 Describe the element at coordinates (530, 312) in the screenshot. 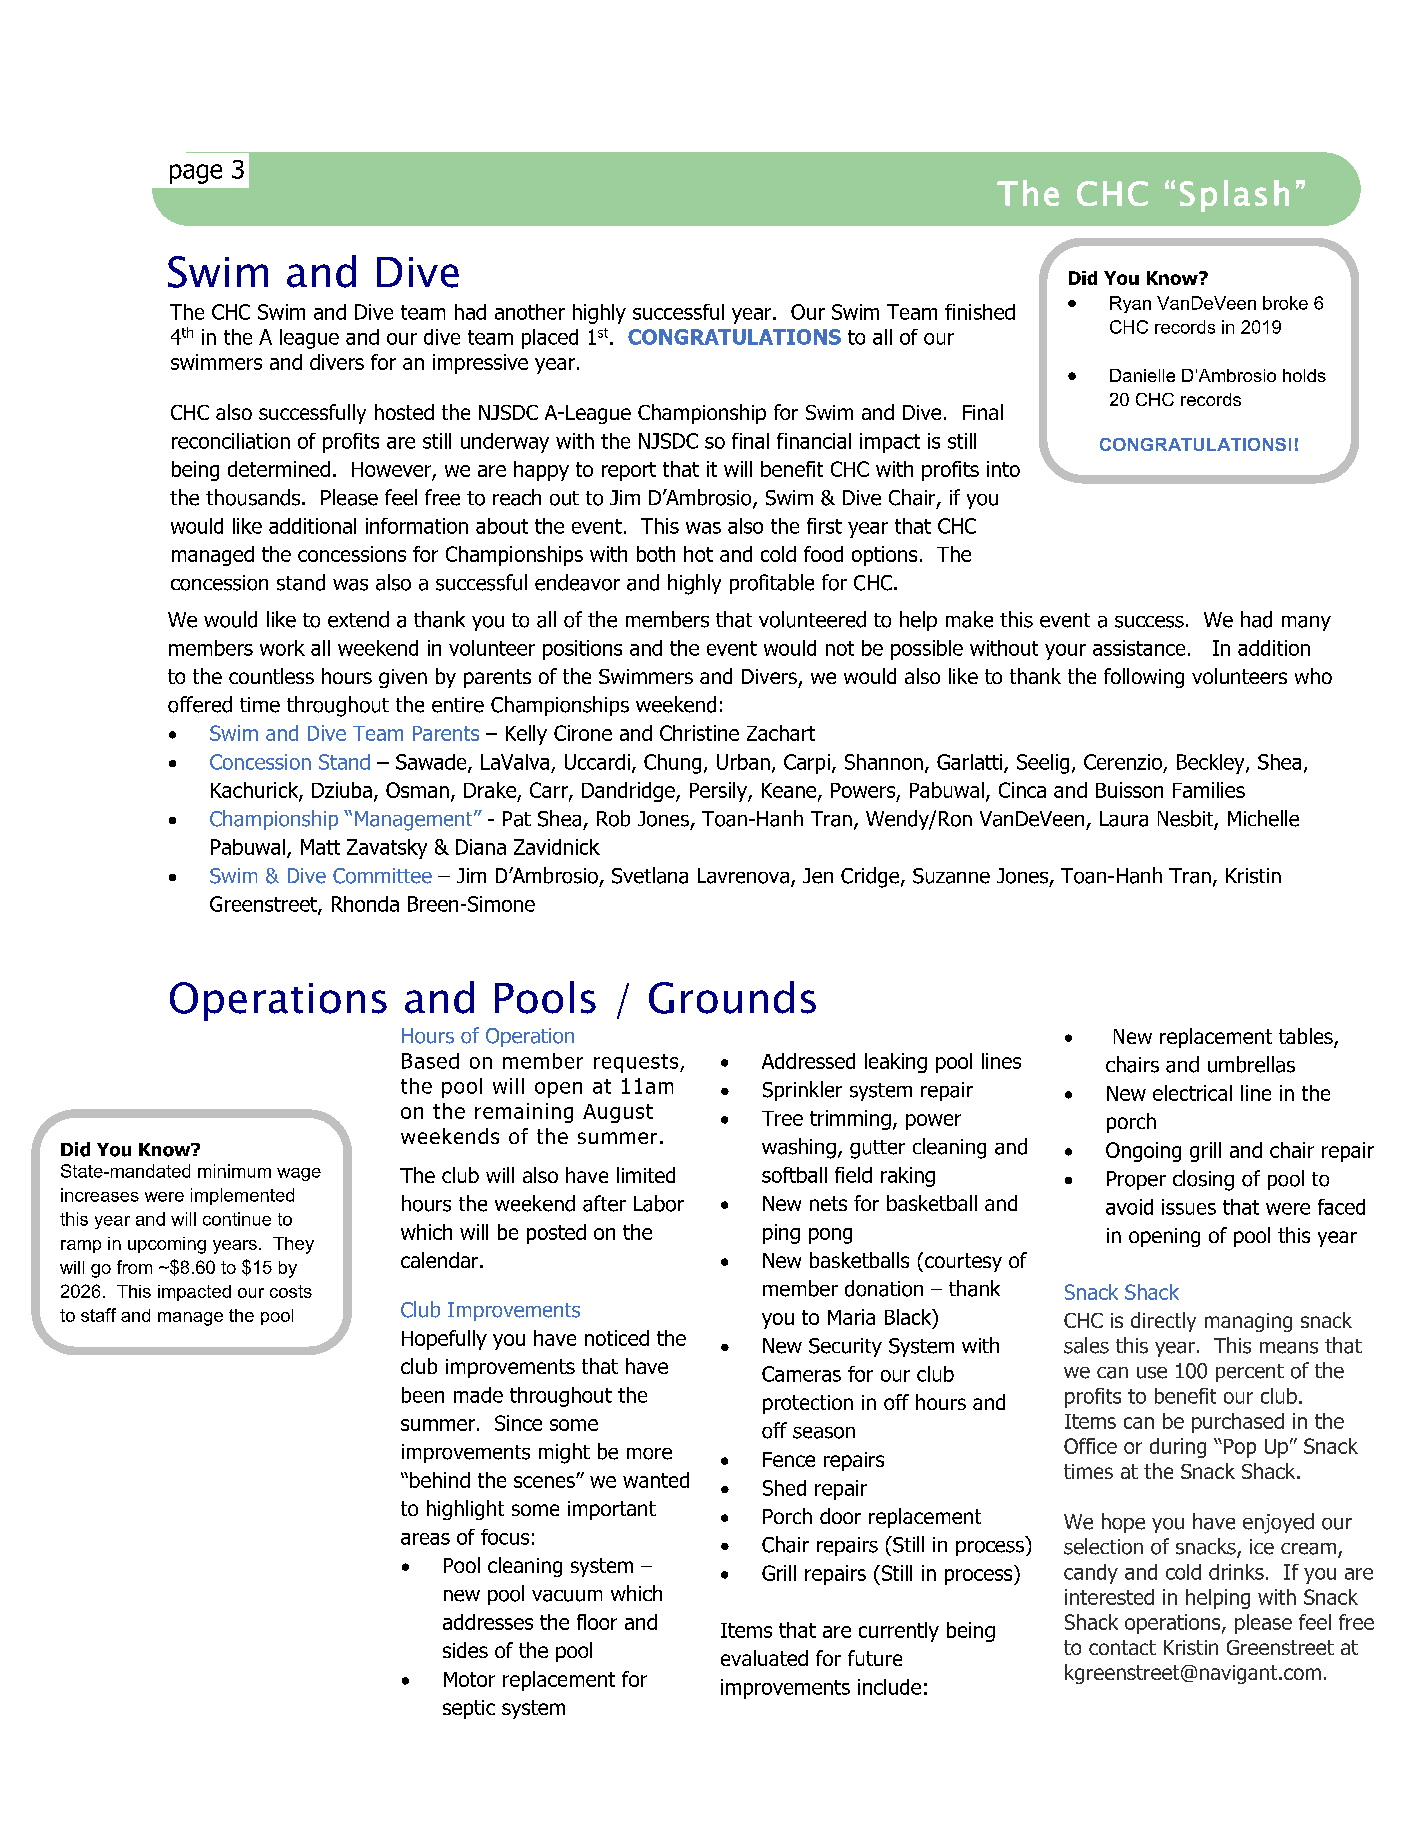

I see `another` at that location.
